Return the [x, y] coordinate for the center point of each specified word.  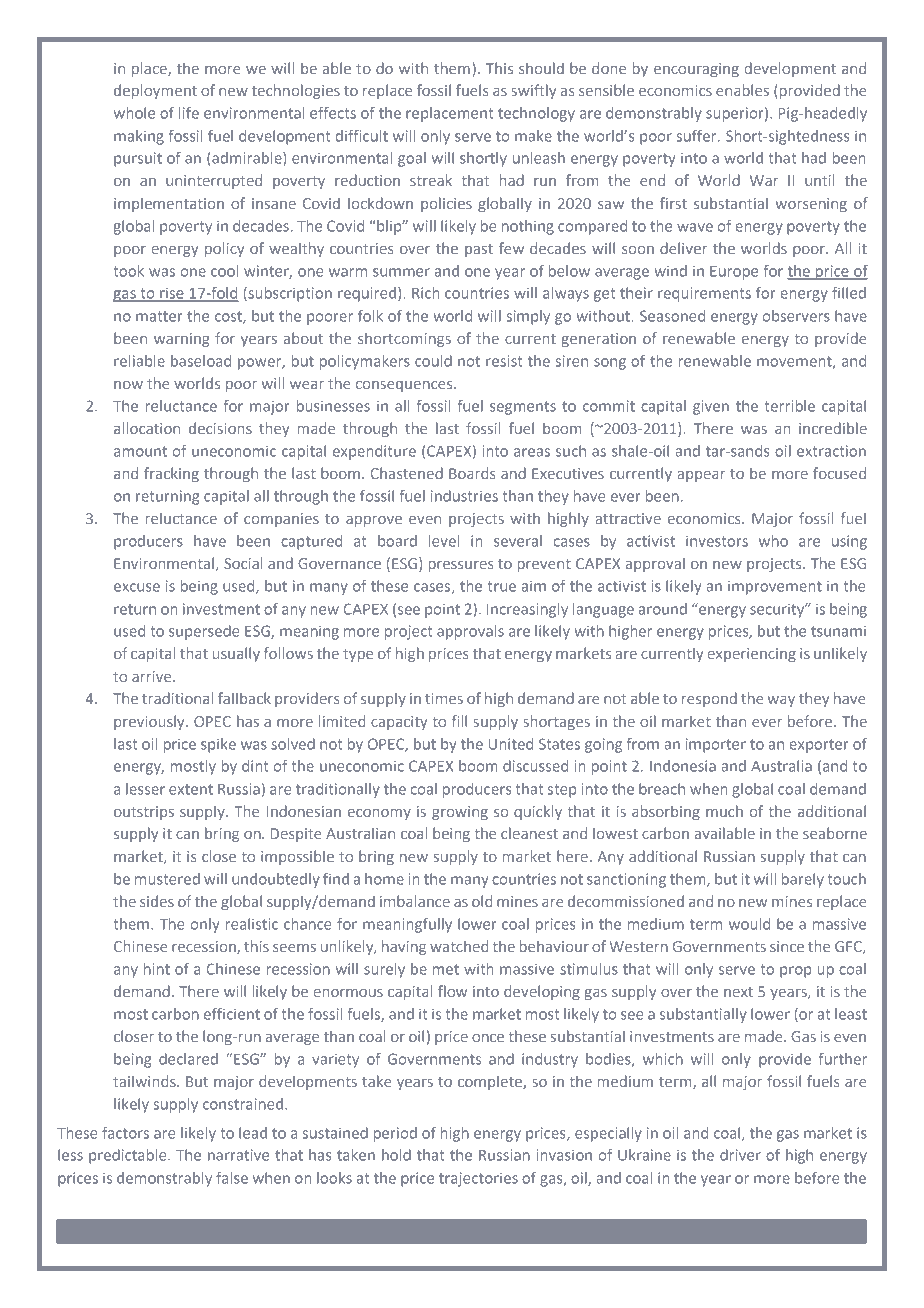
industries [464, 496]
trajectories [478, 1179]
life [189, 113]
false [232, 1178]
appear [701, 476]
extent [191, 789]
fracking [171, 474]
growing [460, 813]
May [723, 1235]
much [724, 811]
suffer [698, 136]
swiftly [533, 91]
